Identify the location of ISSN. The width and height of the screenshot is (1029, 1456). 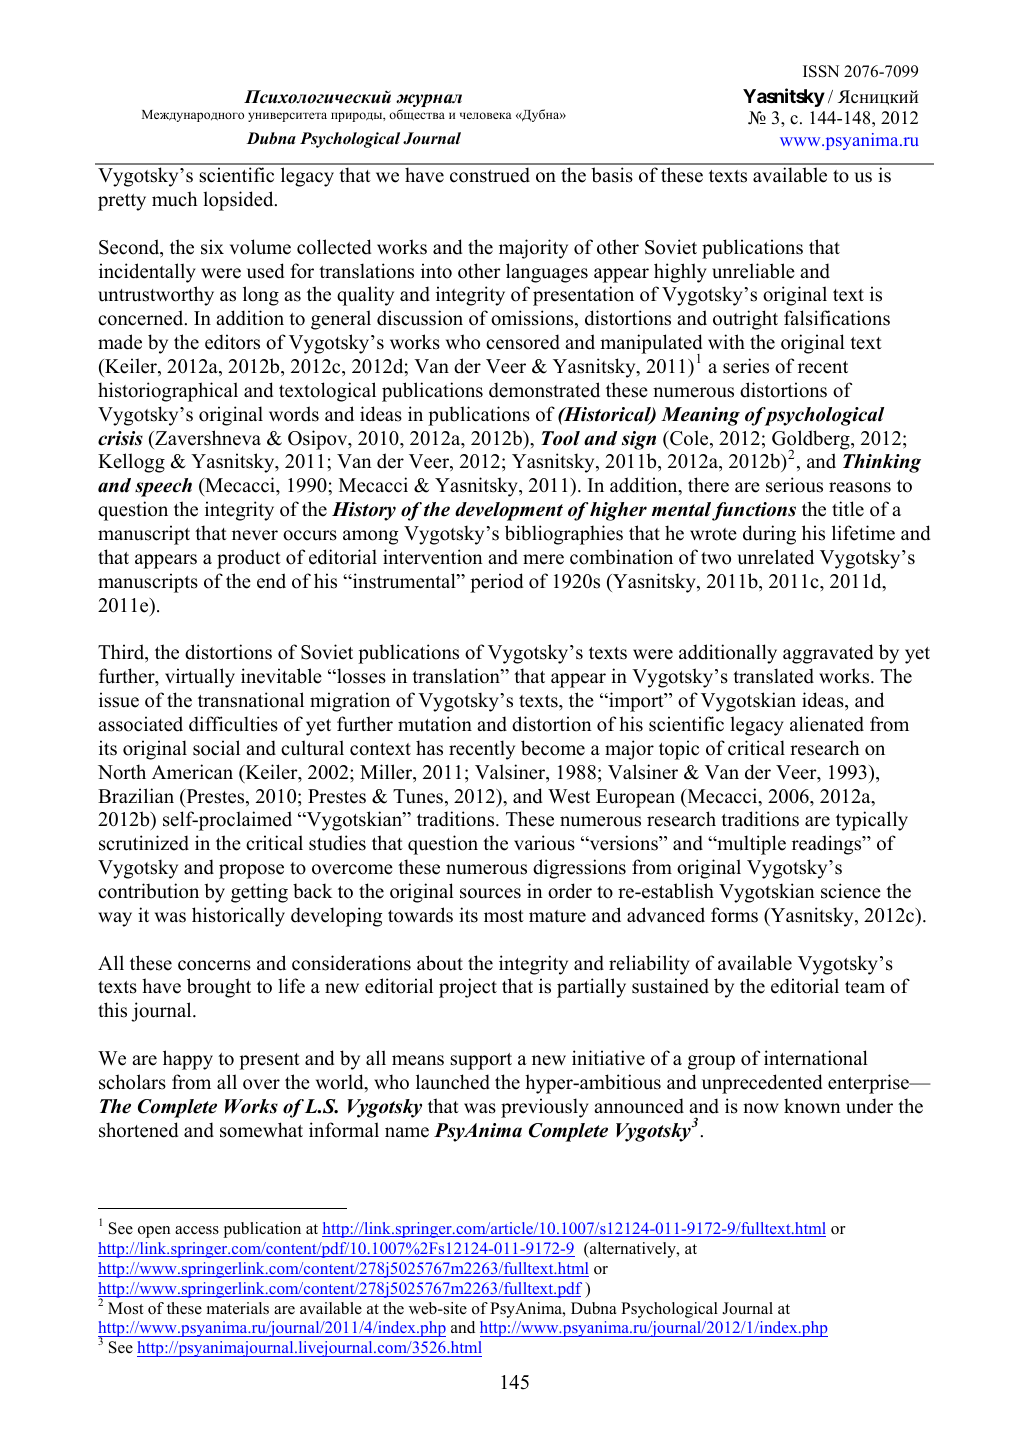
(821, 71).
